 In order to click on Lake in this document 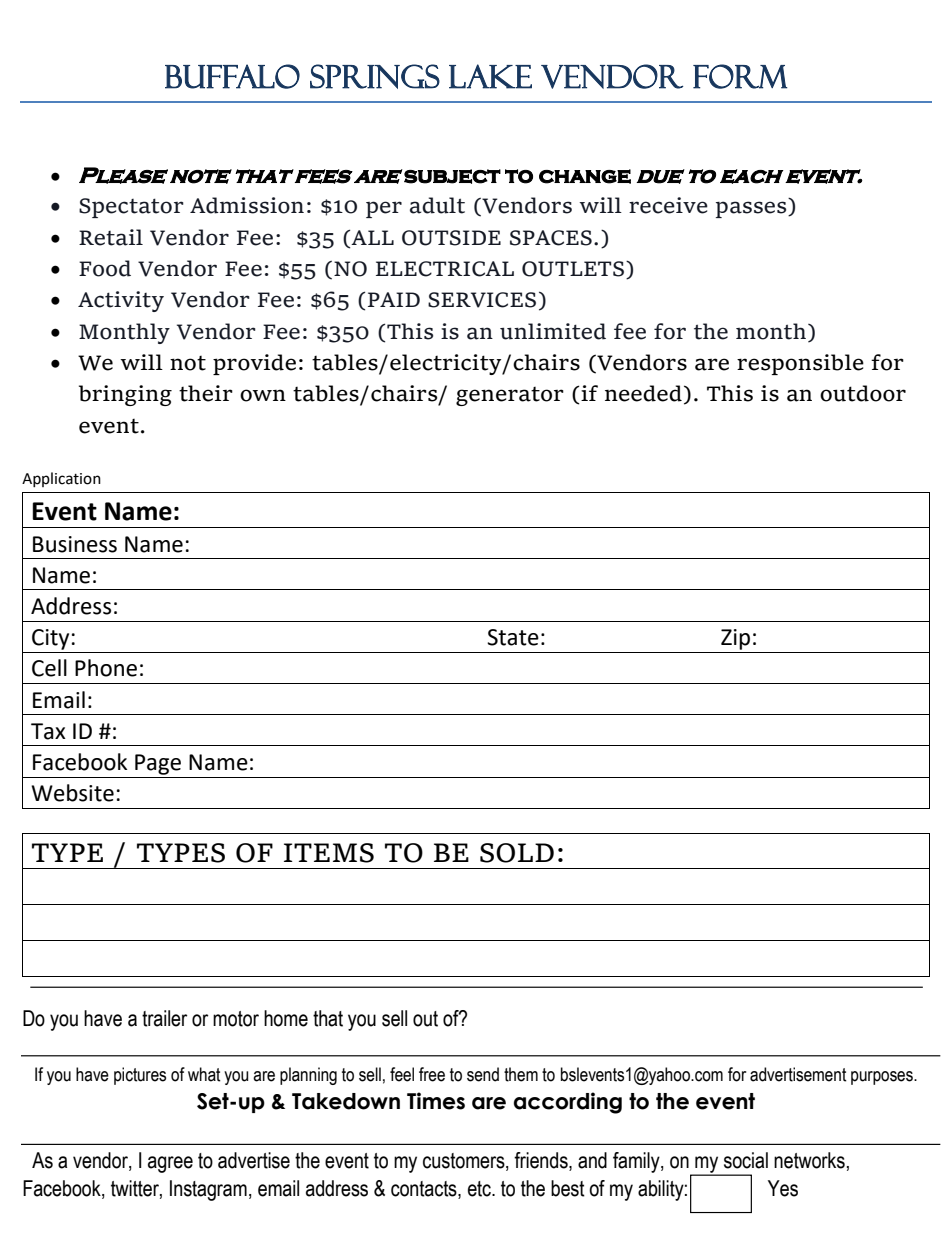, I will do `click(490, 76)`.
